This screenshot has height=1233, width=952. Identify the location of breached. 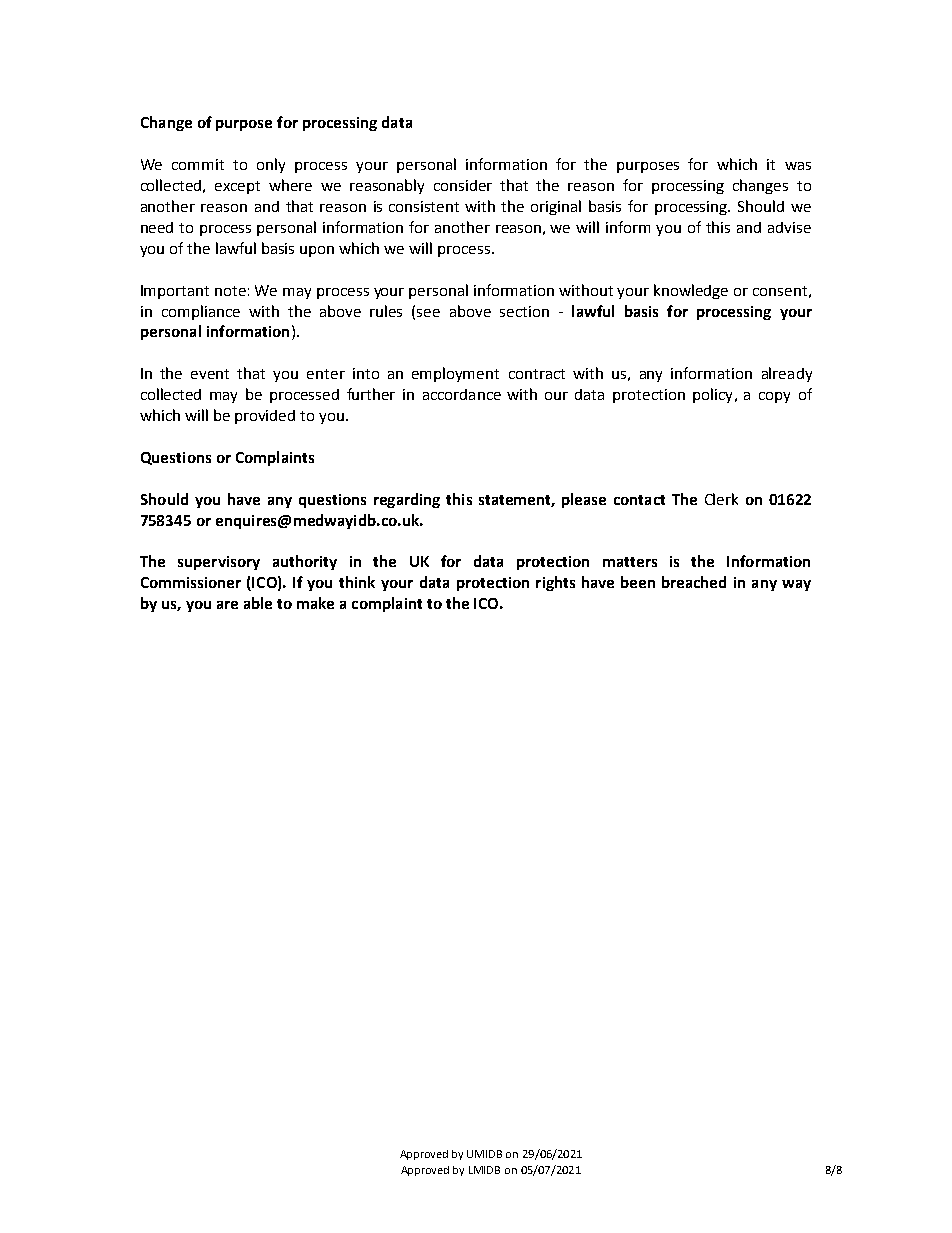
(694, 582).
